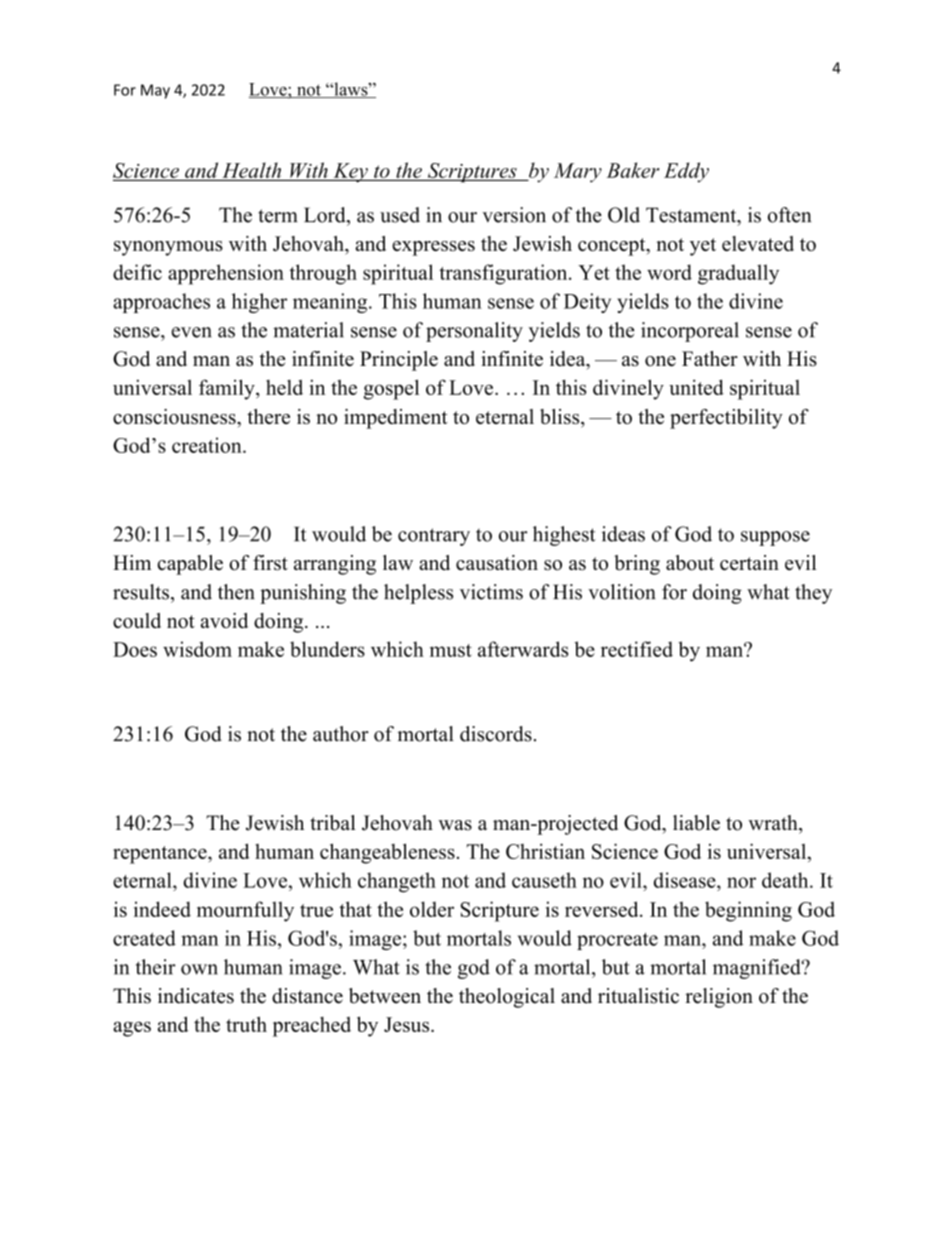 This screenshot has width=952, height=1233. What do you see at coordinates (161, 855) in the screenshot?
I see `repentance` at bounding box center [161, 855].
